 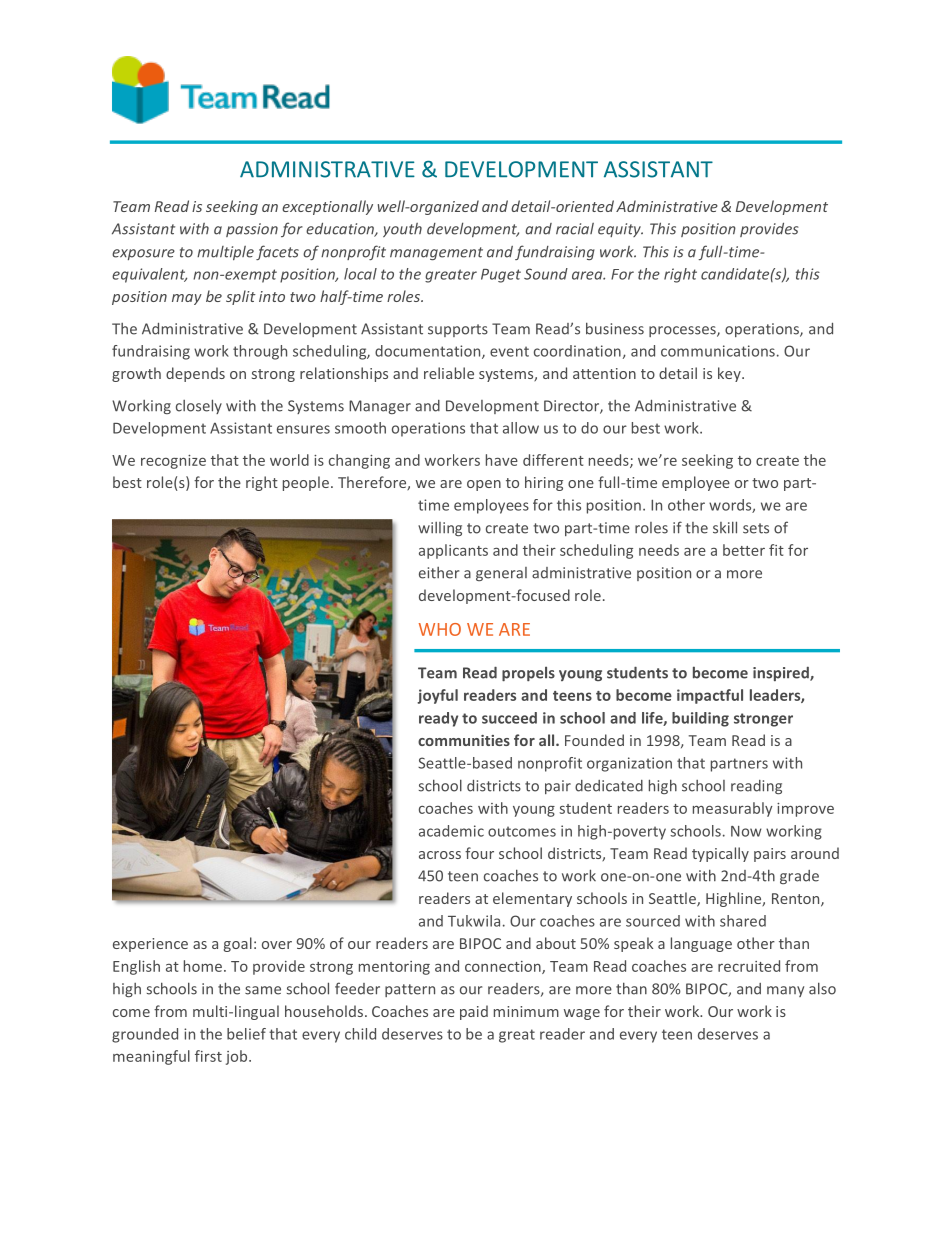 What do you see at coordinates (528, 673) in the document?
I see `propels` at bounding box center [528, 673].
